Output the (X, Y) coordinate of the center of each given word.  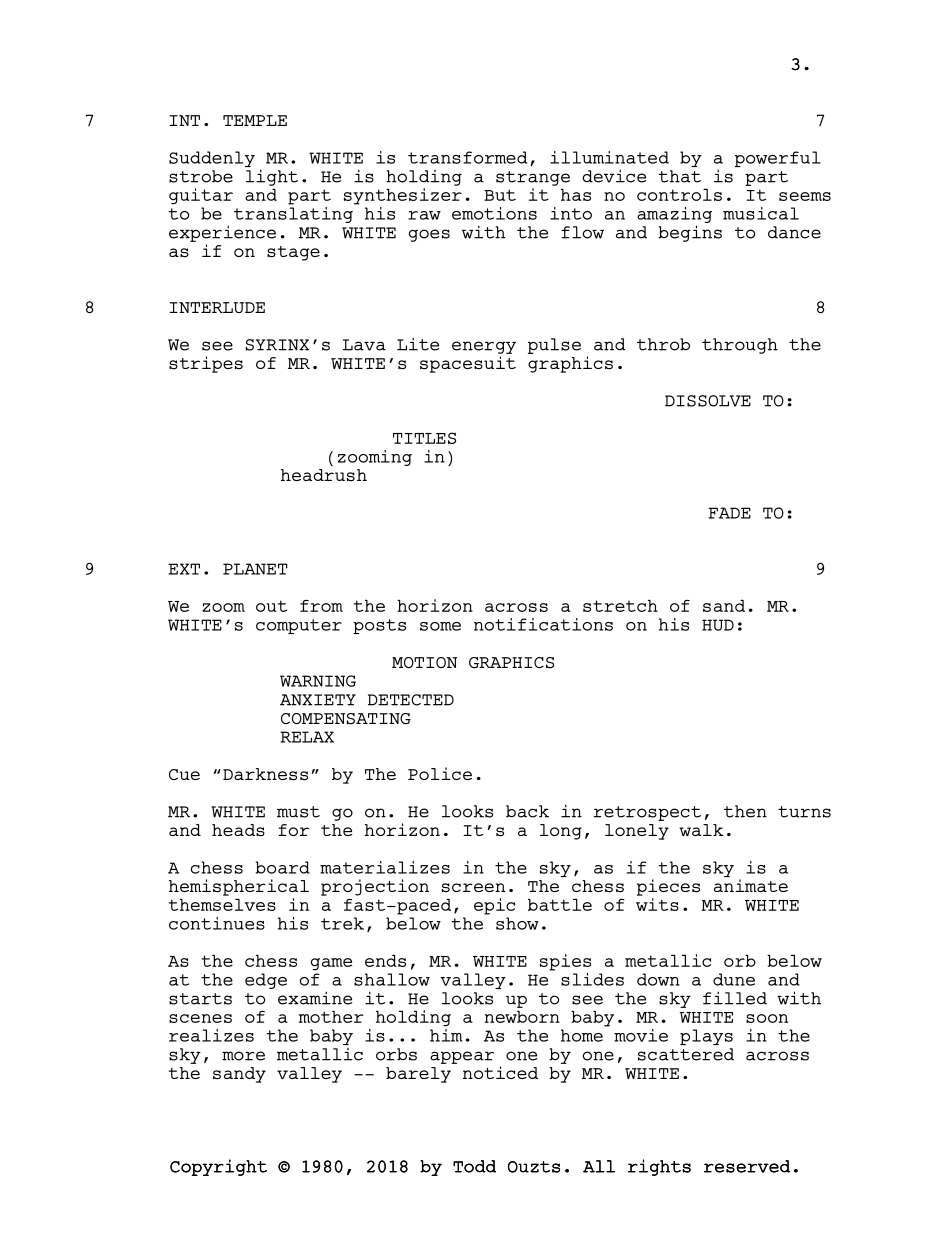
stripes (206, 364)
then (745, 811)
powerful (778, 159)
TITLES (424, 438)
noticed (500, 1072)
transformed (467, 157)
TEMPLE (255, 120)
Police (440, 773)
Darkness (265, 774)
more (243, 1056)
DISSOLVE (708, 401)
